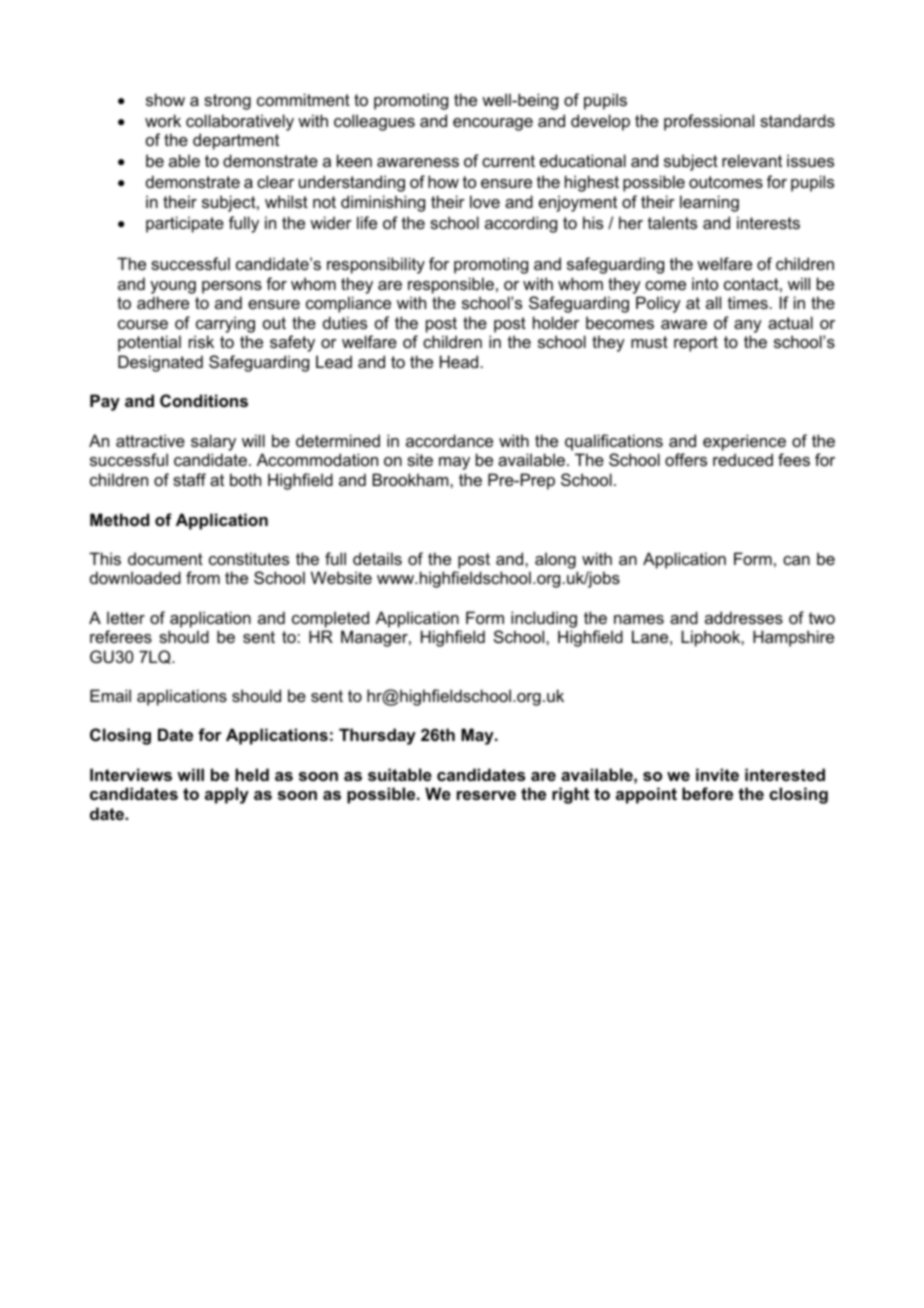 This screenshot has height=1308, width=924. What do you see at coordinates (709, 122) in the screenshot?
I see `professional` at bounding box center [709, 122].
